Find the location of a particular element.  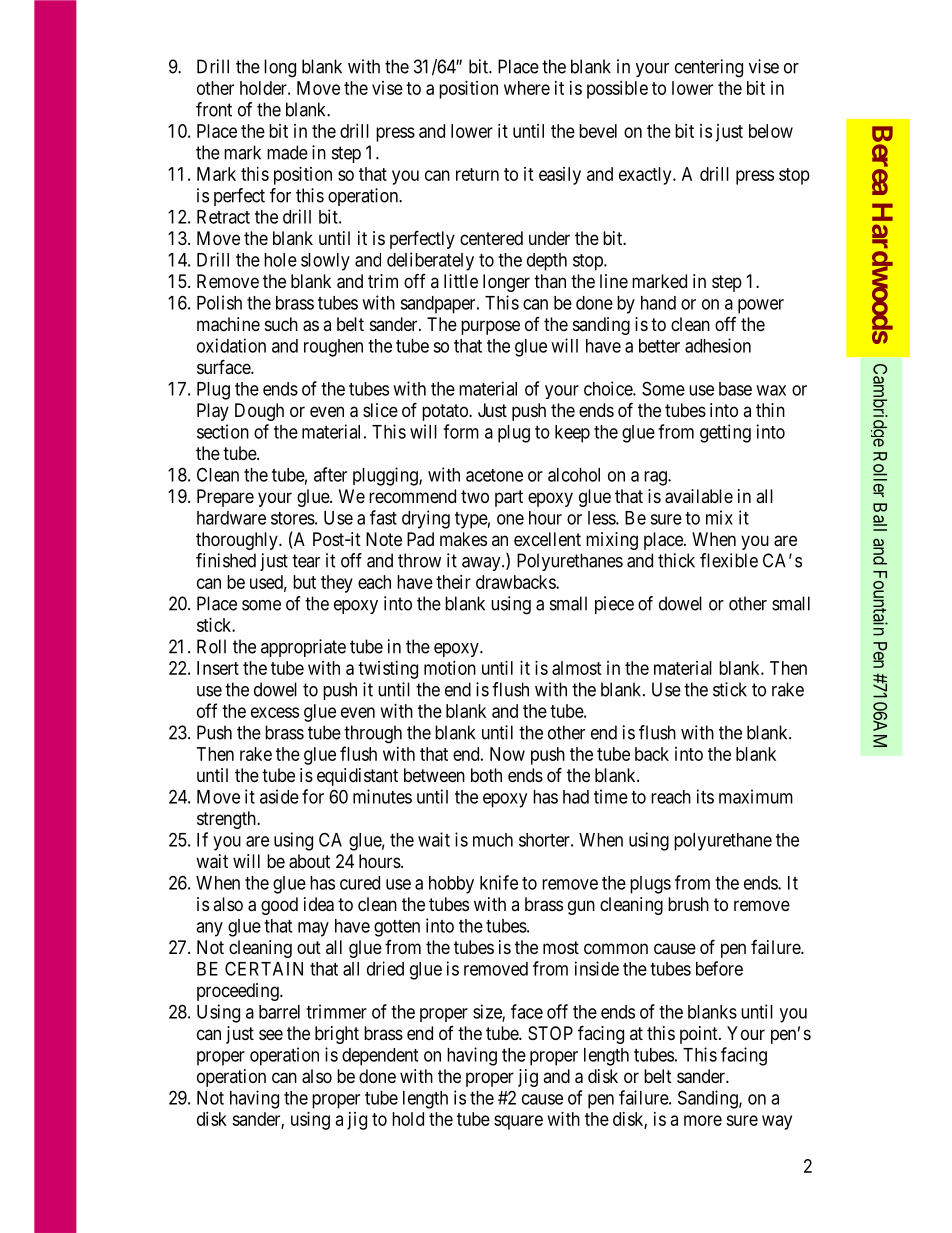

but is located at coordinates (304, 582).
